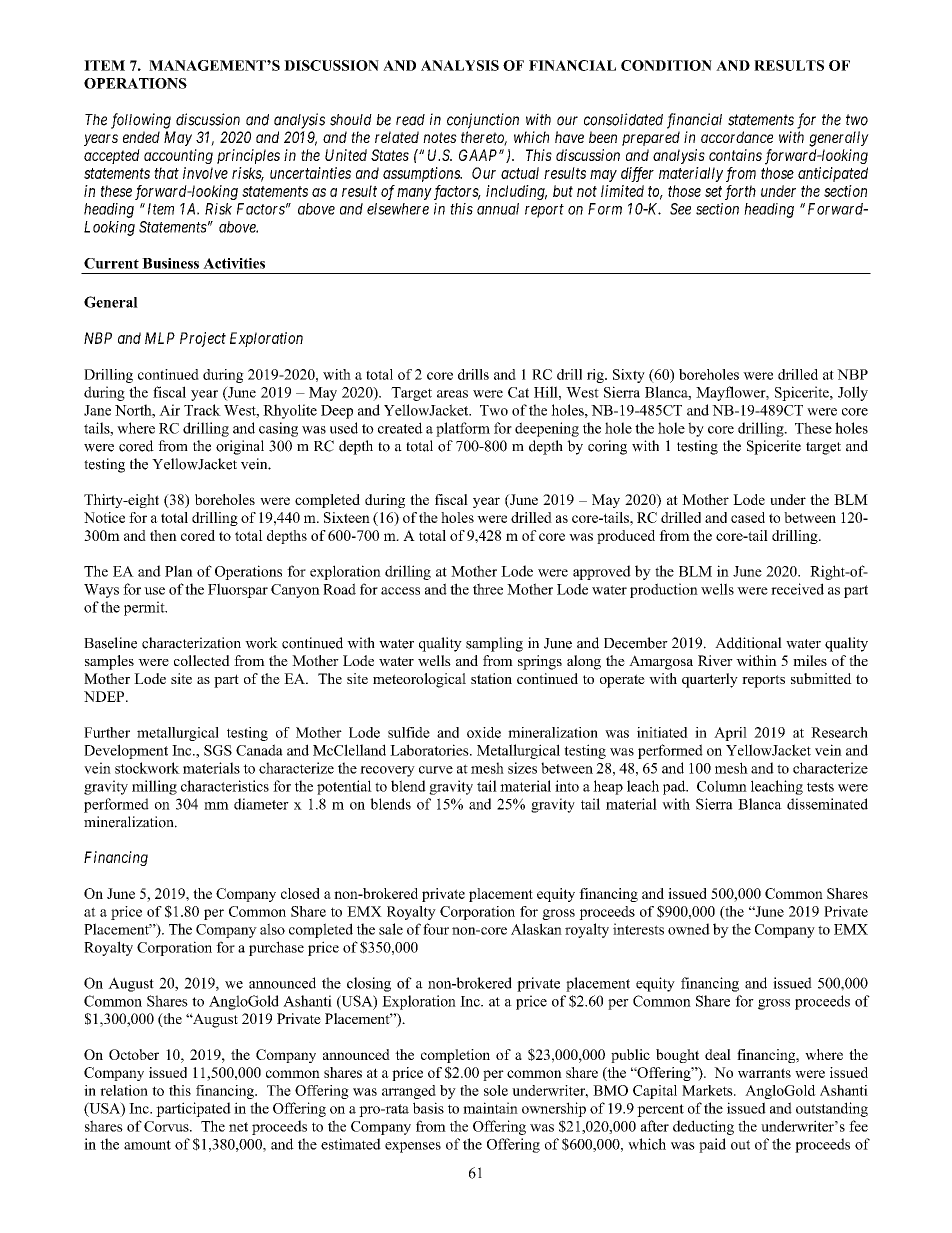  Describe the element at coordinates (853, 393) in the document. I see `Jolly` at that location.
